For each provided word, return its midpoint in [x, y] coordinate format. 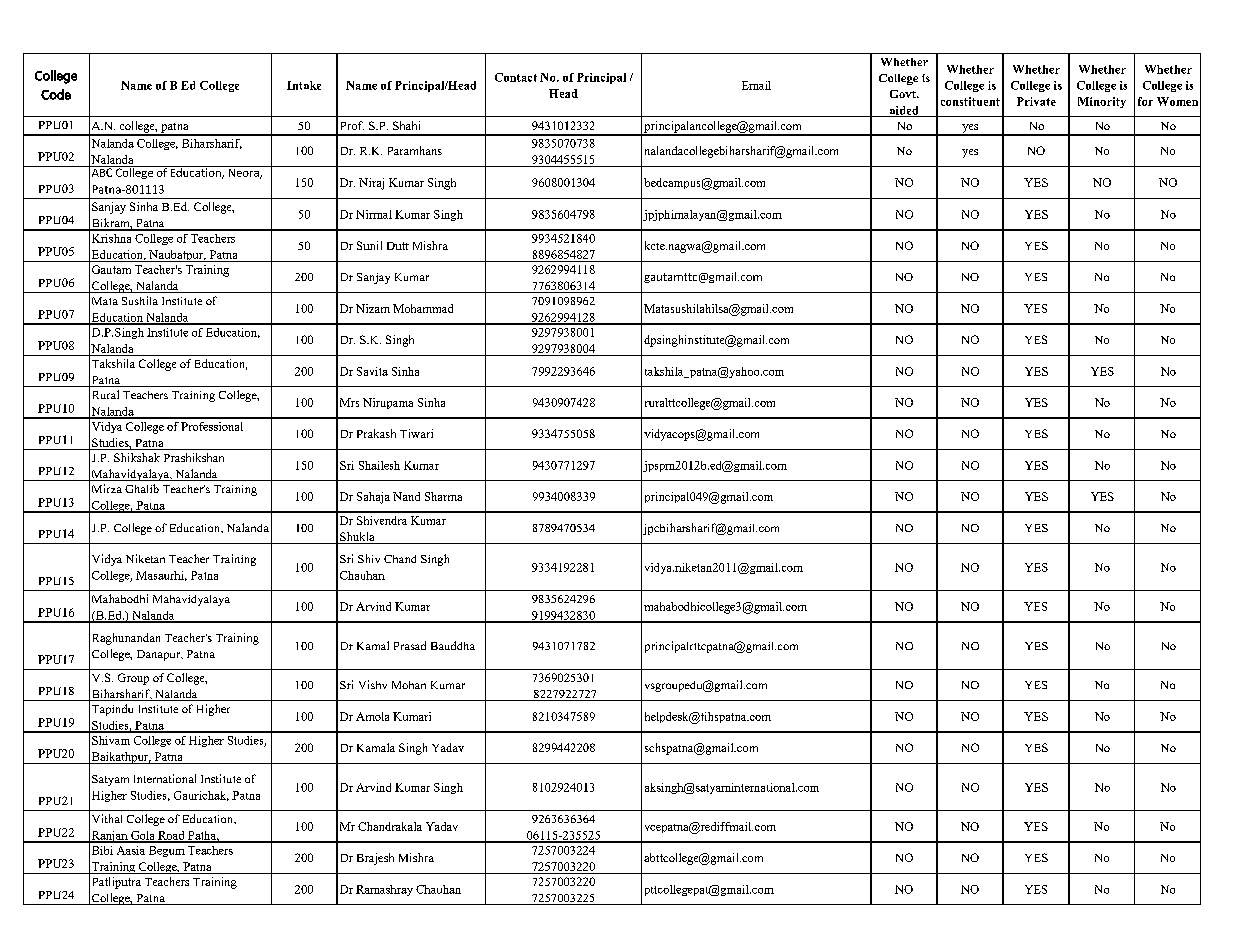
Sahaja [373, 498]
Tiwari [416, 433]
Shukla [357, 538]
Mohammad [423, 308]
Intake [304, 85]
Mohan [409, 685]
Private [1036, 101]
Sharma [443, 496]
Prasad [410, 645]
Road [171, 836]
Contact [516, 77]
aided [904, 111]
